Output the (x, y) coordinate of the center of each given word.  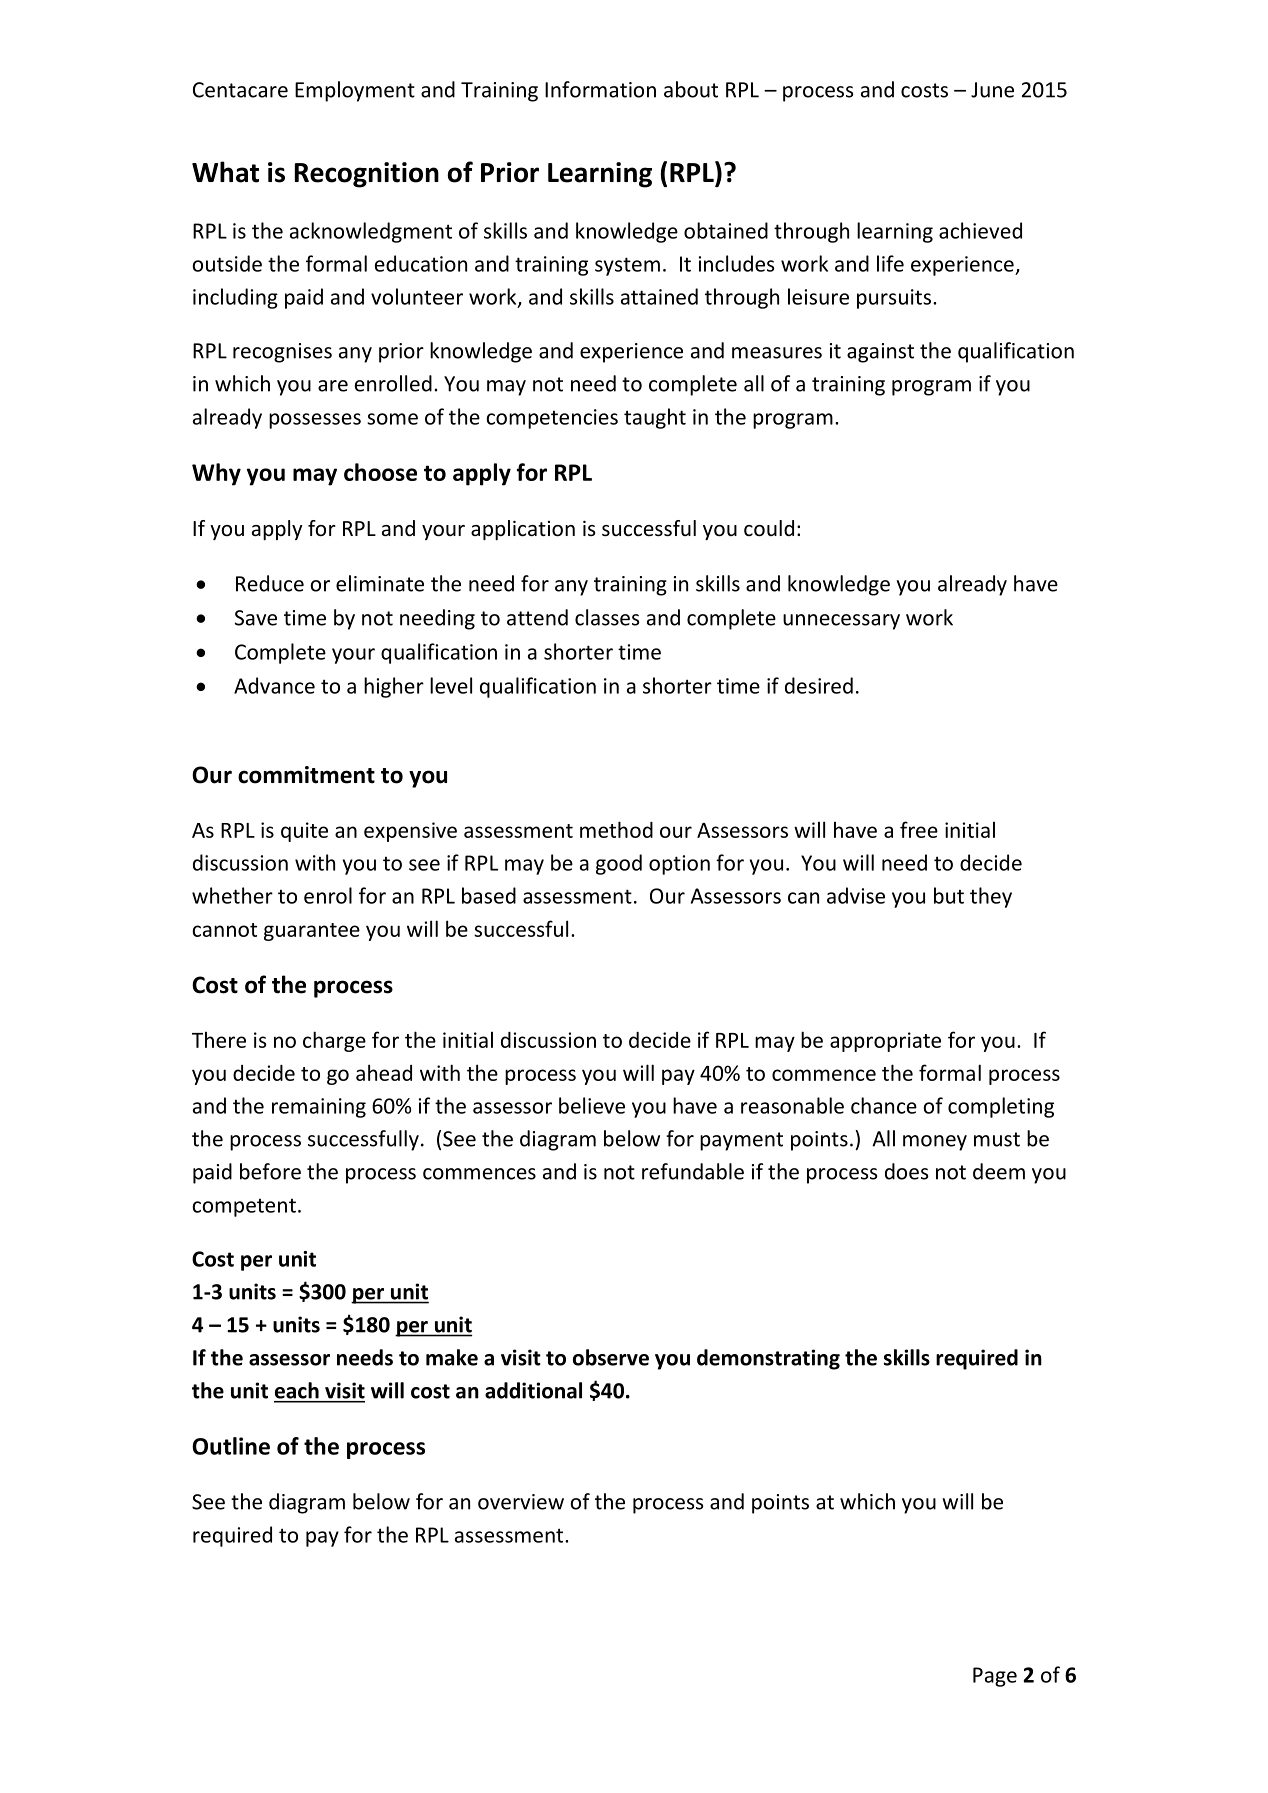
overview (521, 1502)
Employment (355, 91)
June (992, 90)
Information (600, 89)
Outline (231, 1446)
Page (995, 1677)
